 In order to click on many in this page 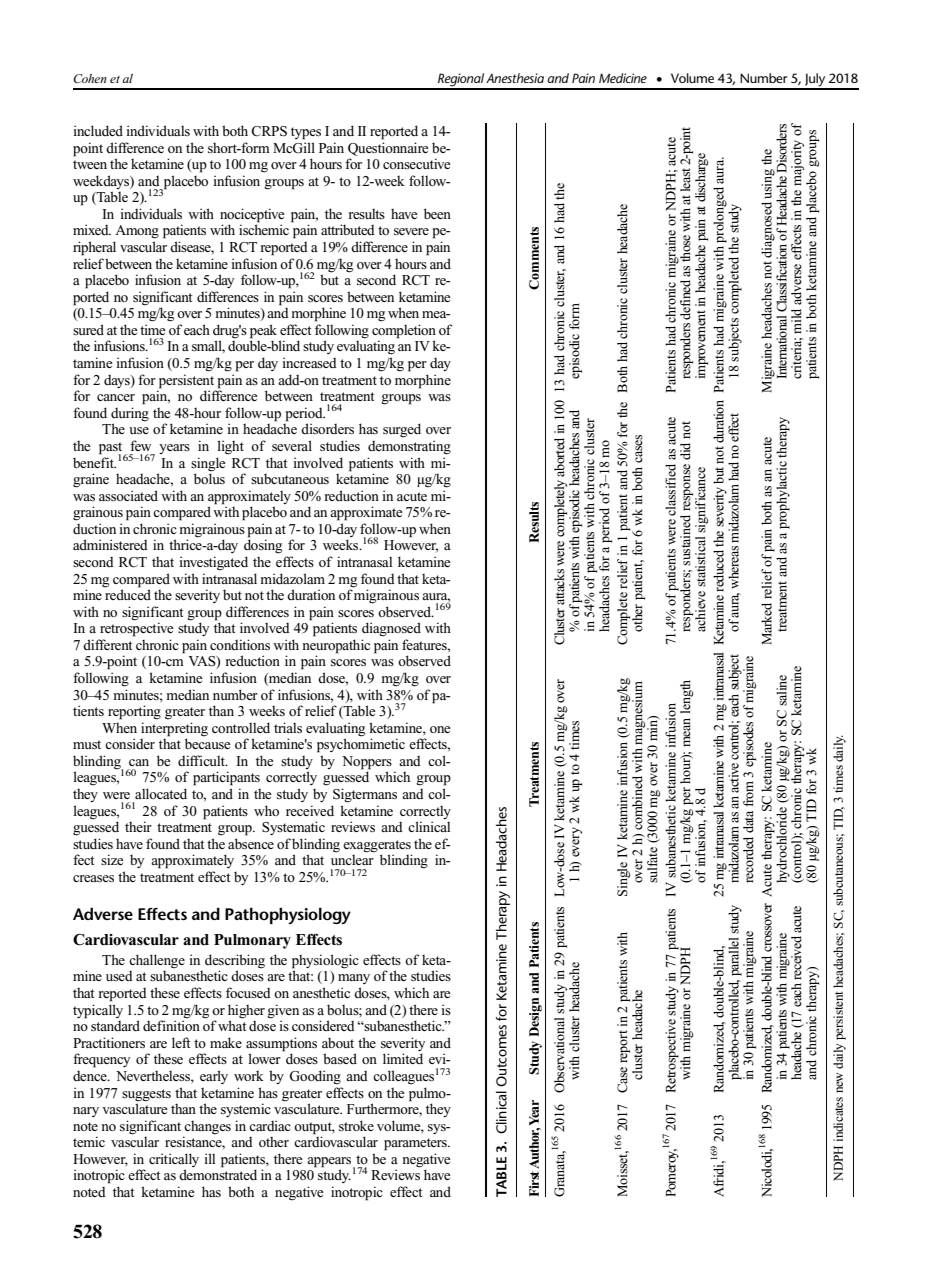, I will do `click(354, 979)`.
